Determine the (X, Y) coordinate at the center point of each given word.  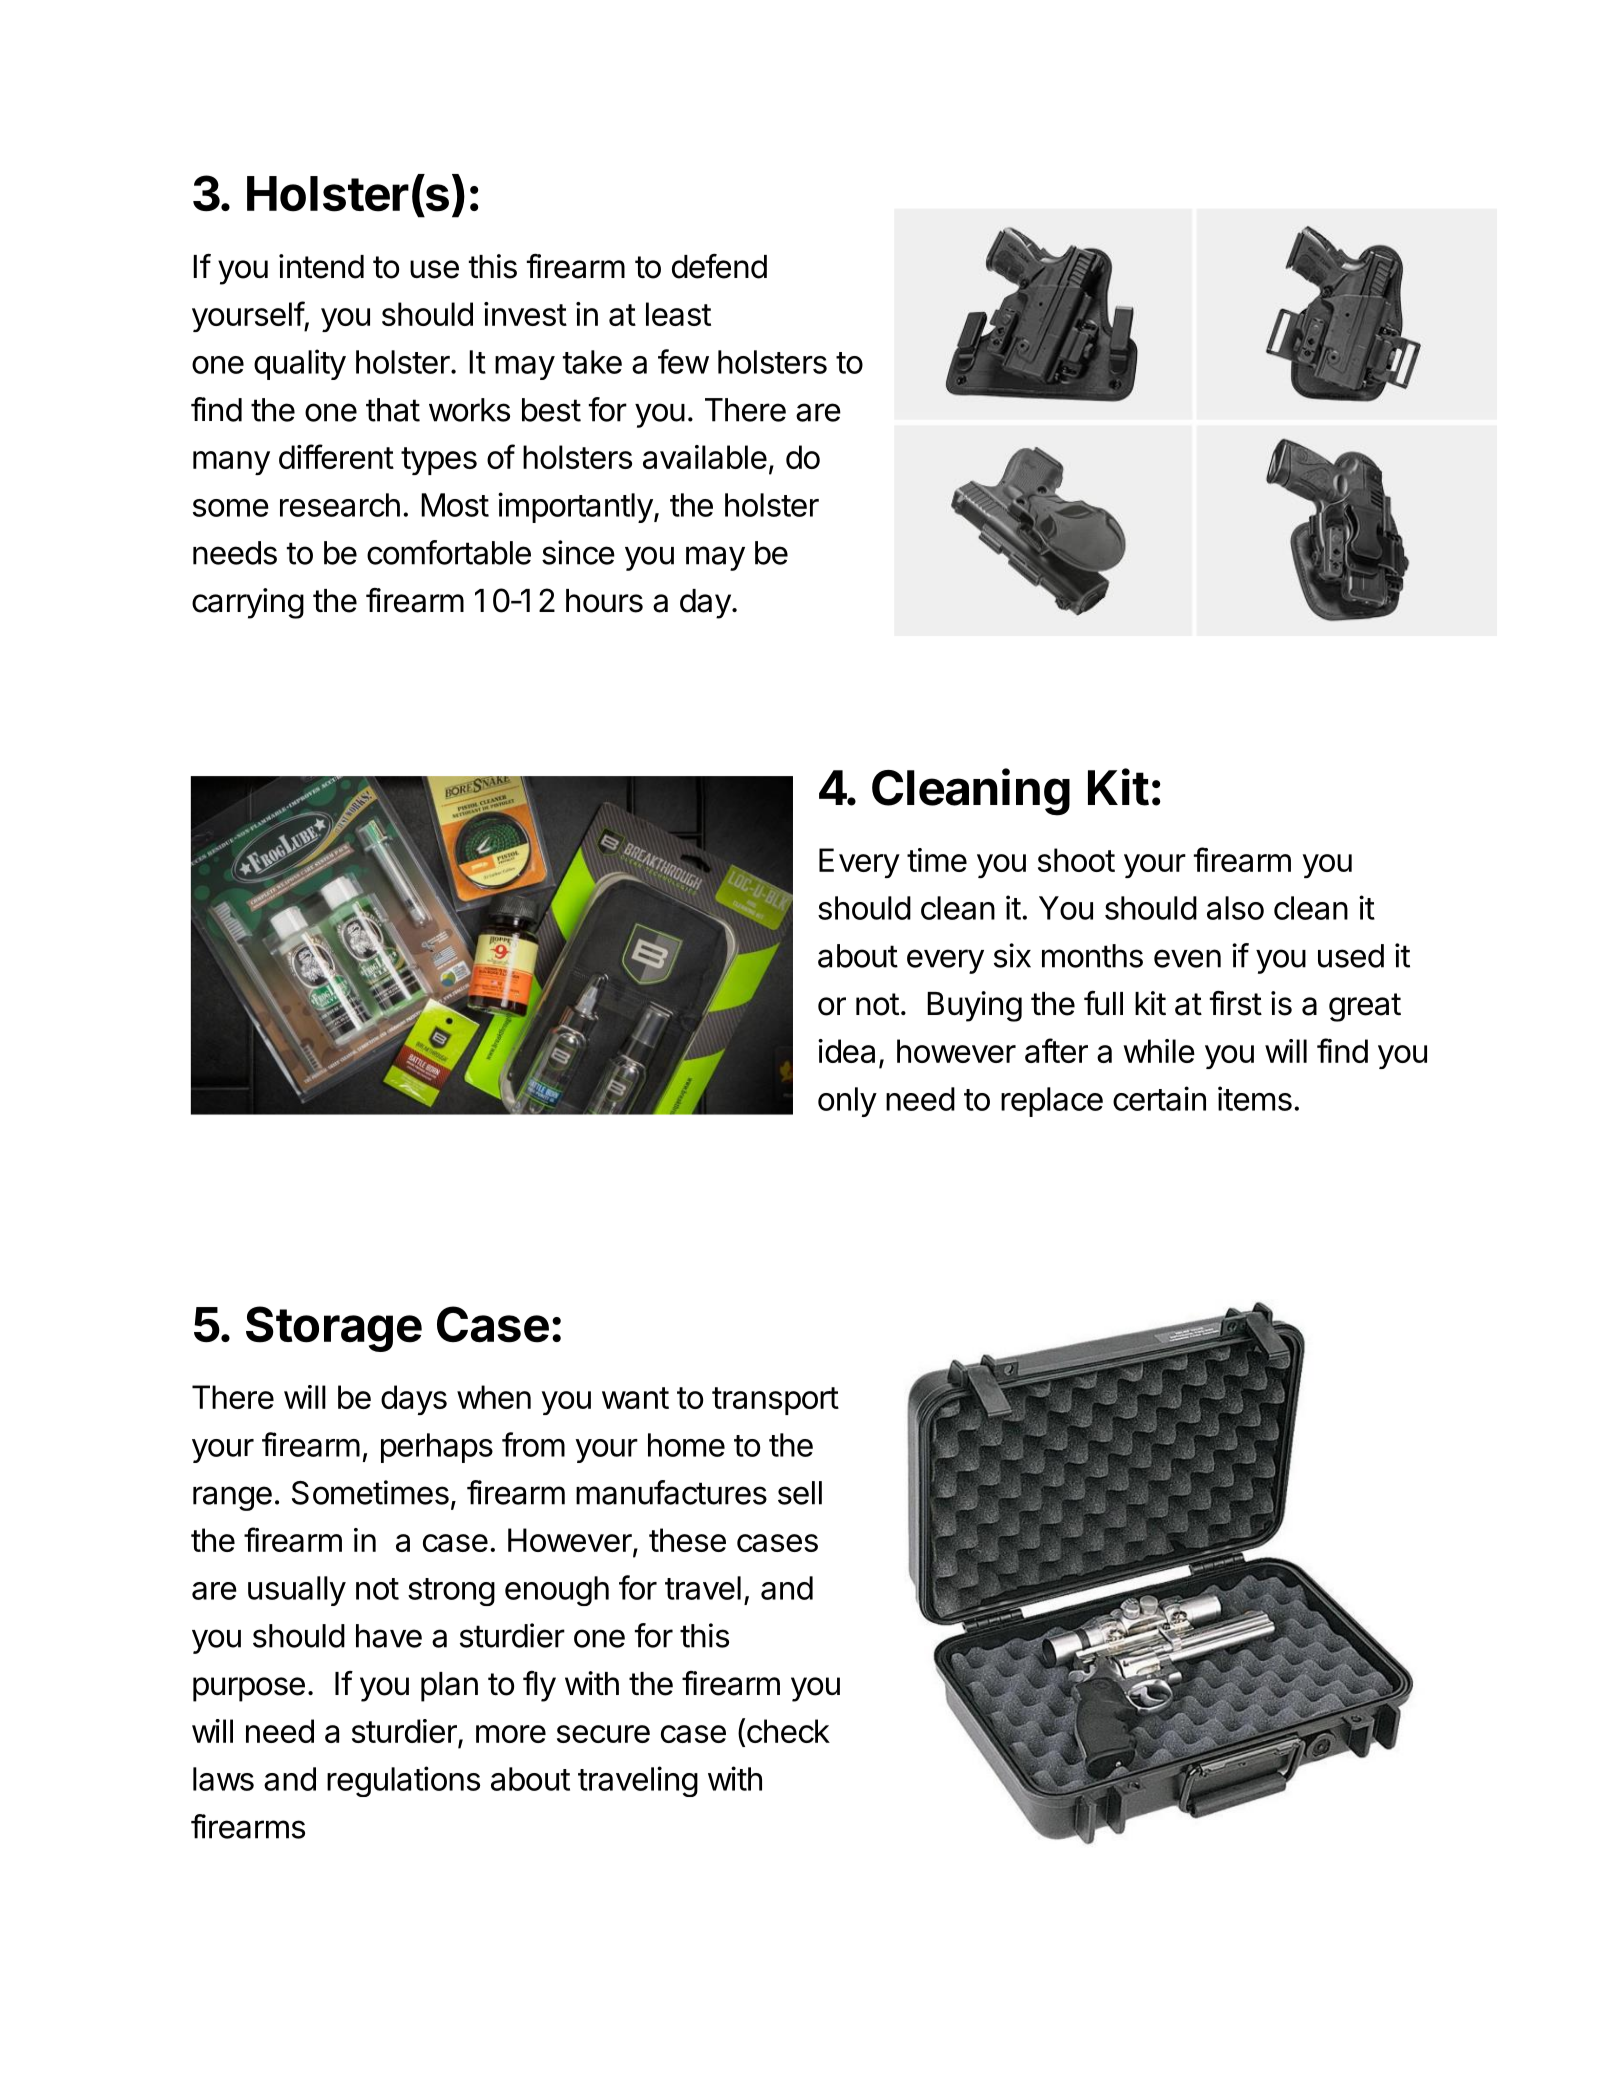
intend (321, 266)
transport (775, 1401)
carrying (248, 603)
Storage (334, 1329)
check (788, 1731)
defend (719, 266)
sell (800, 1493)
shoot (1076, 860)
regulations (403, 1781)
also (1235, 908)
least (678, 314)
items (1255, 1098)
